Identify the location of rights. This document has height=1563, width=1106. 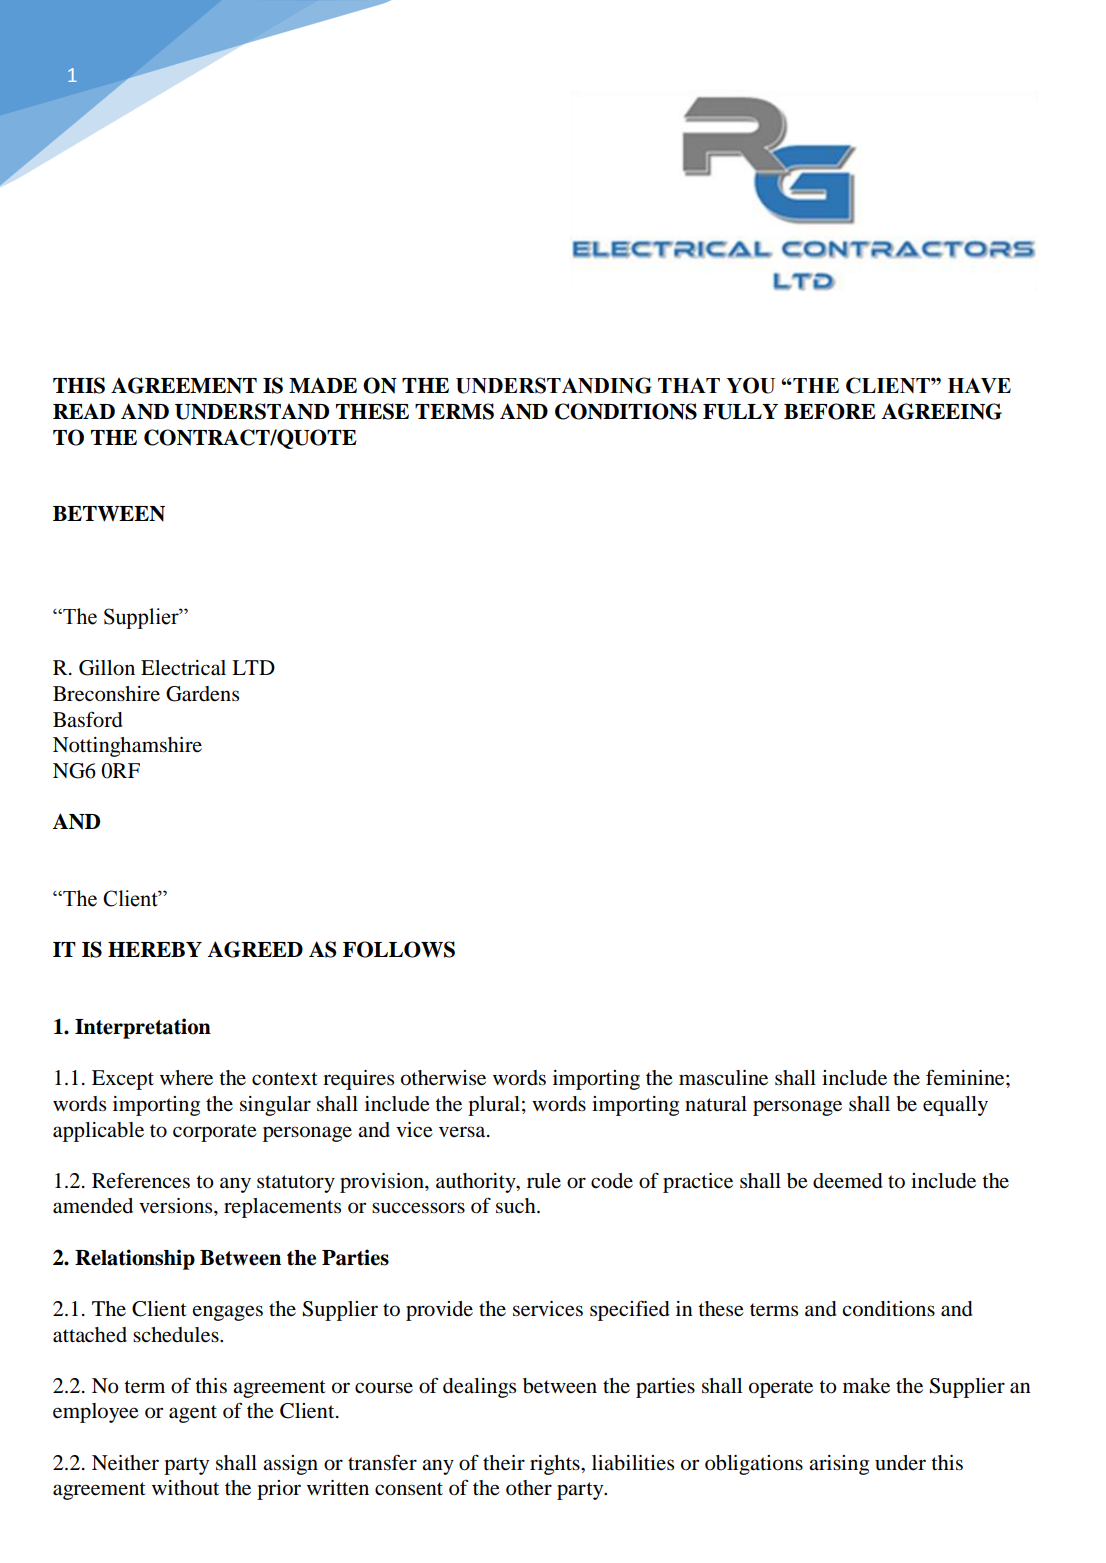
(556, 1465).
